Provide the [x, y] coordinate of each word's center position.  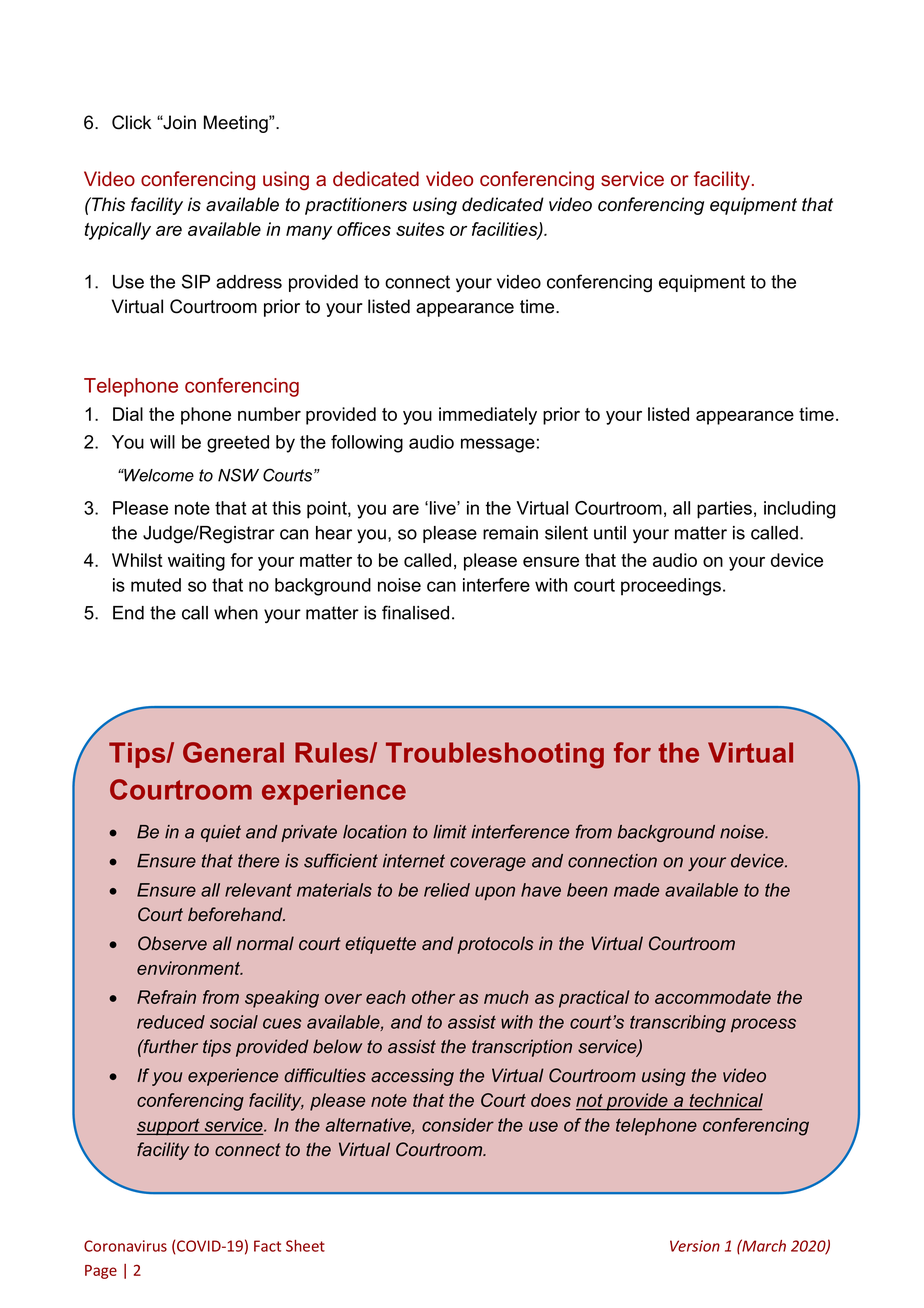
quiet [221, 833]
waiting [196, 562]
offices [364, 229]
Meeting [237, 124]
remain [510, 533]
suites [420, 229]
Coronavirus [125, 1246]
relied [447, 890]
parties [724, 510]
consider [458, 1125]
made [636, 890]
